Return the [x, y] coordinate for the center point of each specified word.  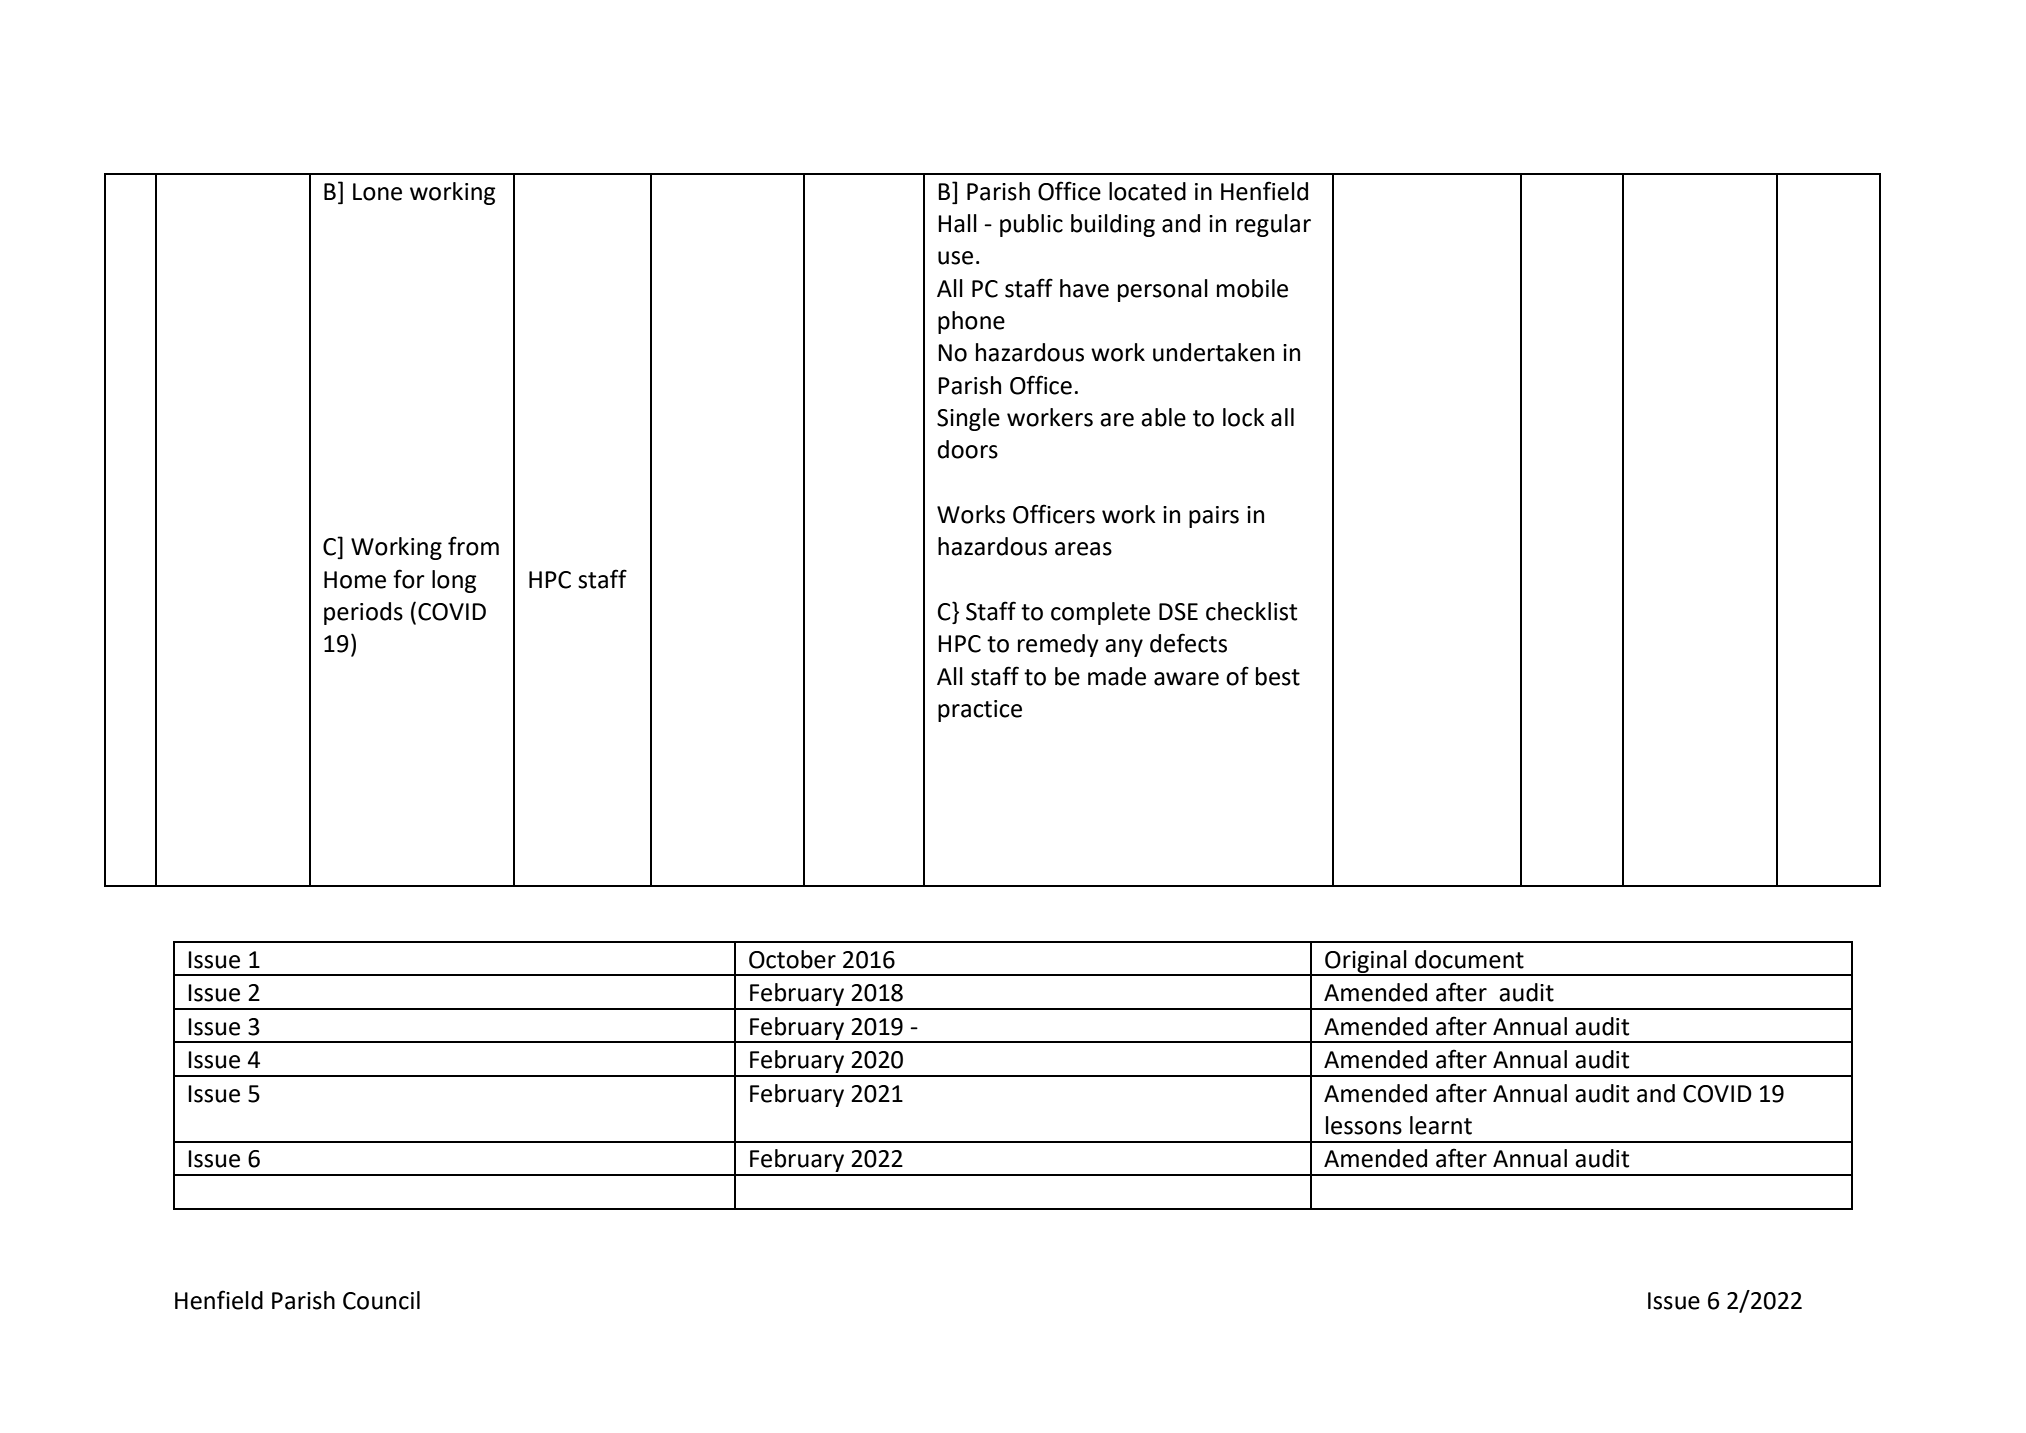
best [1278, 676]
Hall [957, 223]
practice [980, 711]
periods [363, 613]
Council [381, 1300]
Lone [377, 192]
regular [1273, 225]
